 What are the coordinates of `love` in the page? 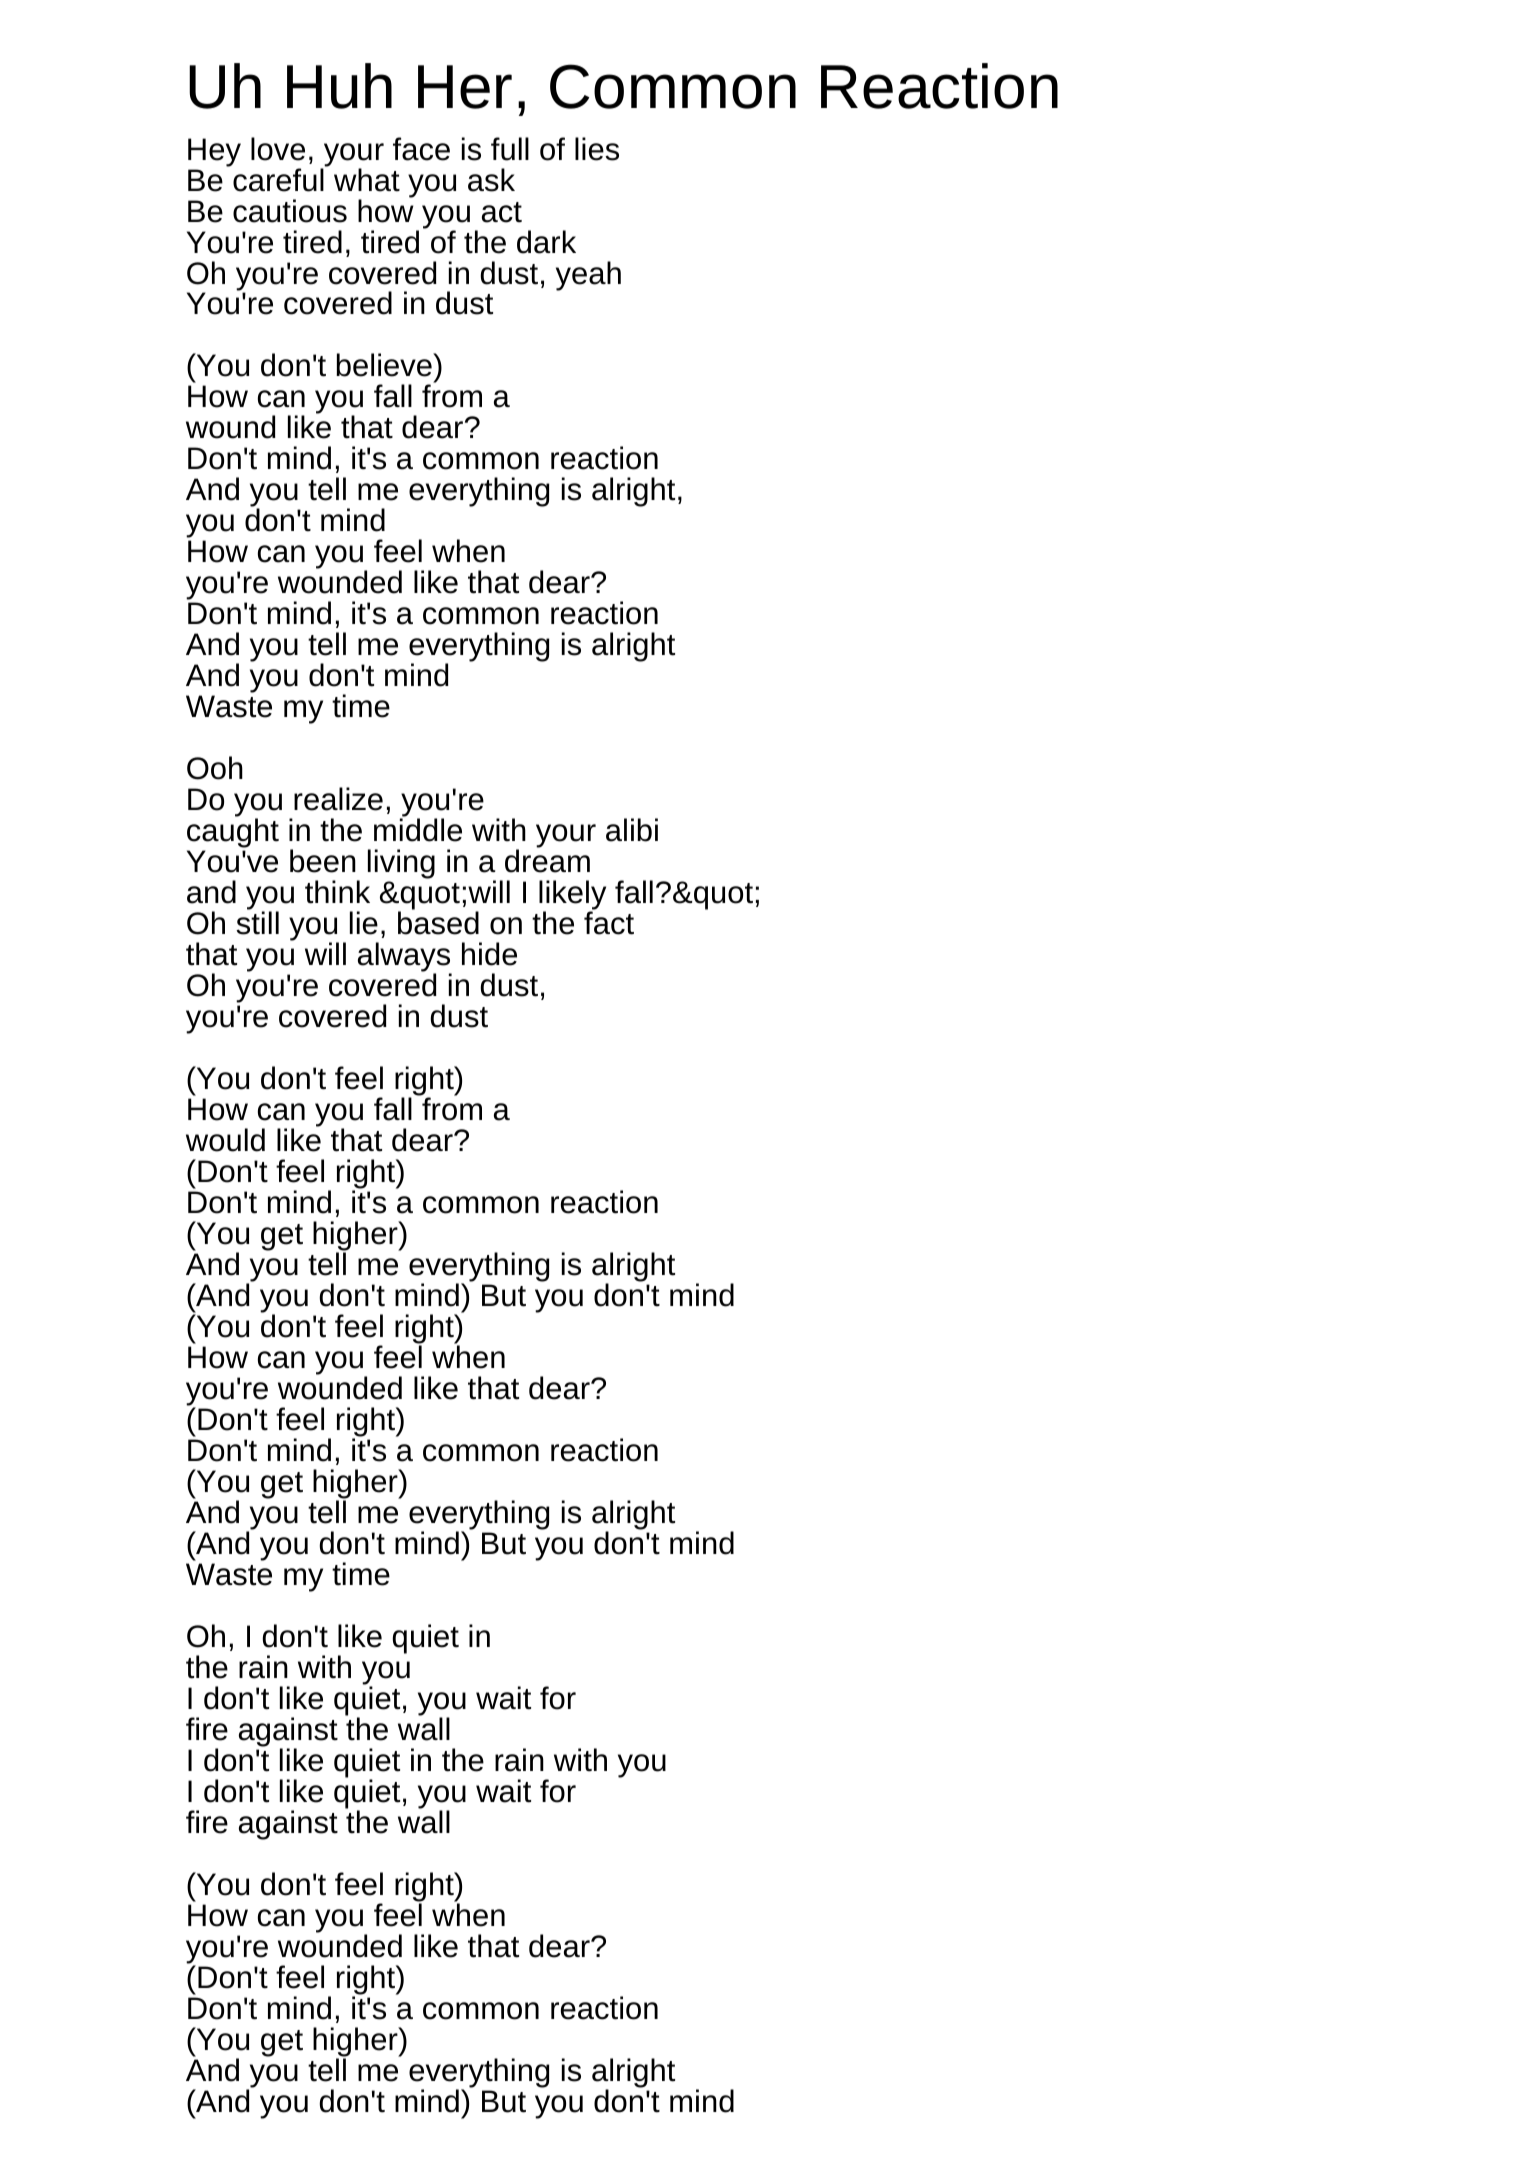 It's located at (278, 149).
